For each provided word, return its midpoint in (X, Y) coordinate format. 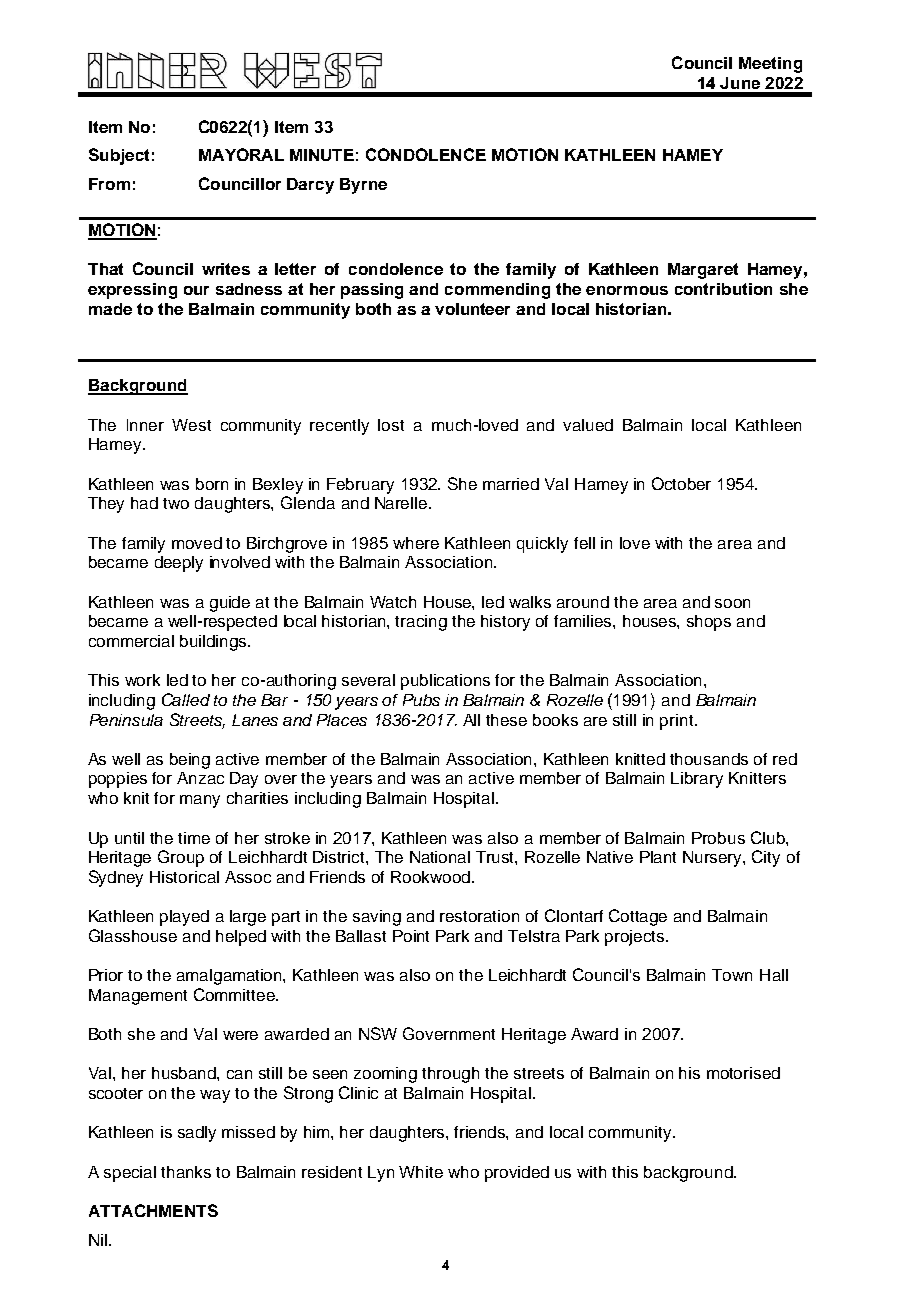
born (212, 484)
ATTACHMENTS (153, 1210)
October (681, 483)
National (440, 857)
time (194, 838)
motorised (743, 1073)
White (421, 1172)
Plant (658, 857)
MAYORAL (241, 154)
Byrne (363, 186)
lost (391, 425)
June (740, 83)
